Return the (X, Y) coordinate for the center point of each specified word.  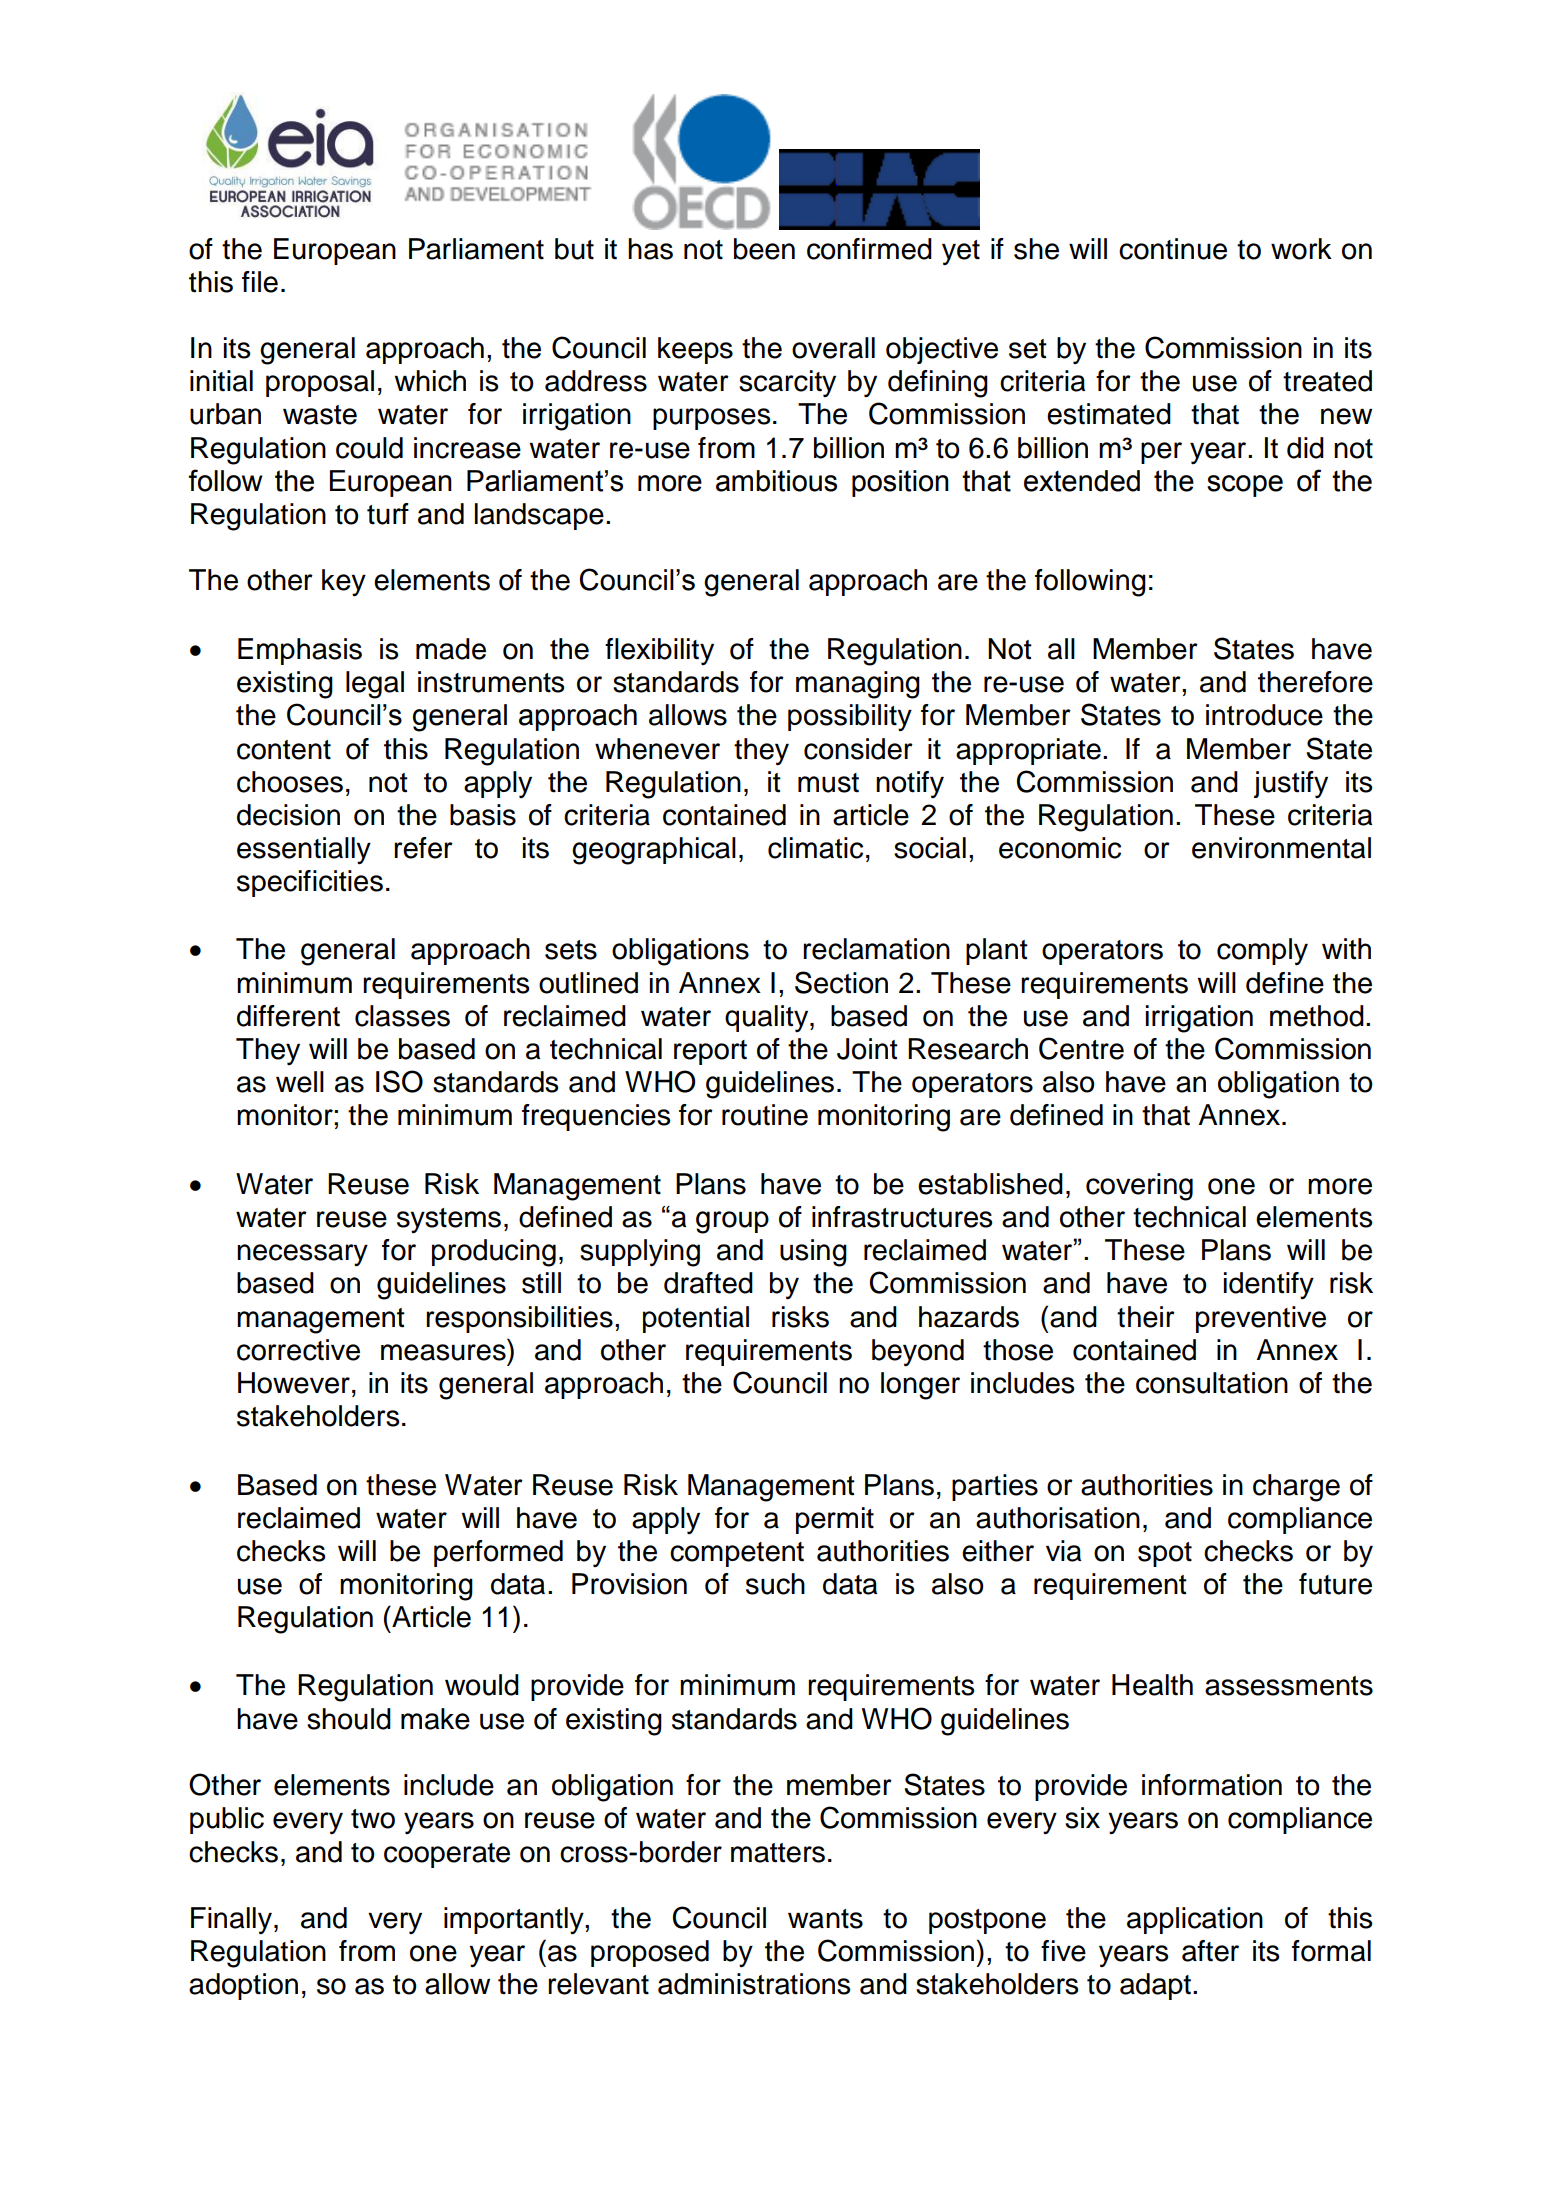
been (764, 249)
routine (765, 1115)
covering (1139, 1187)
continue (1173, 249)
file (260, 282)
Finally (233, 1921)
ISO (399, 1081)
